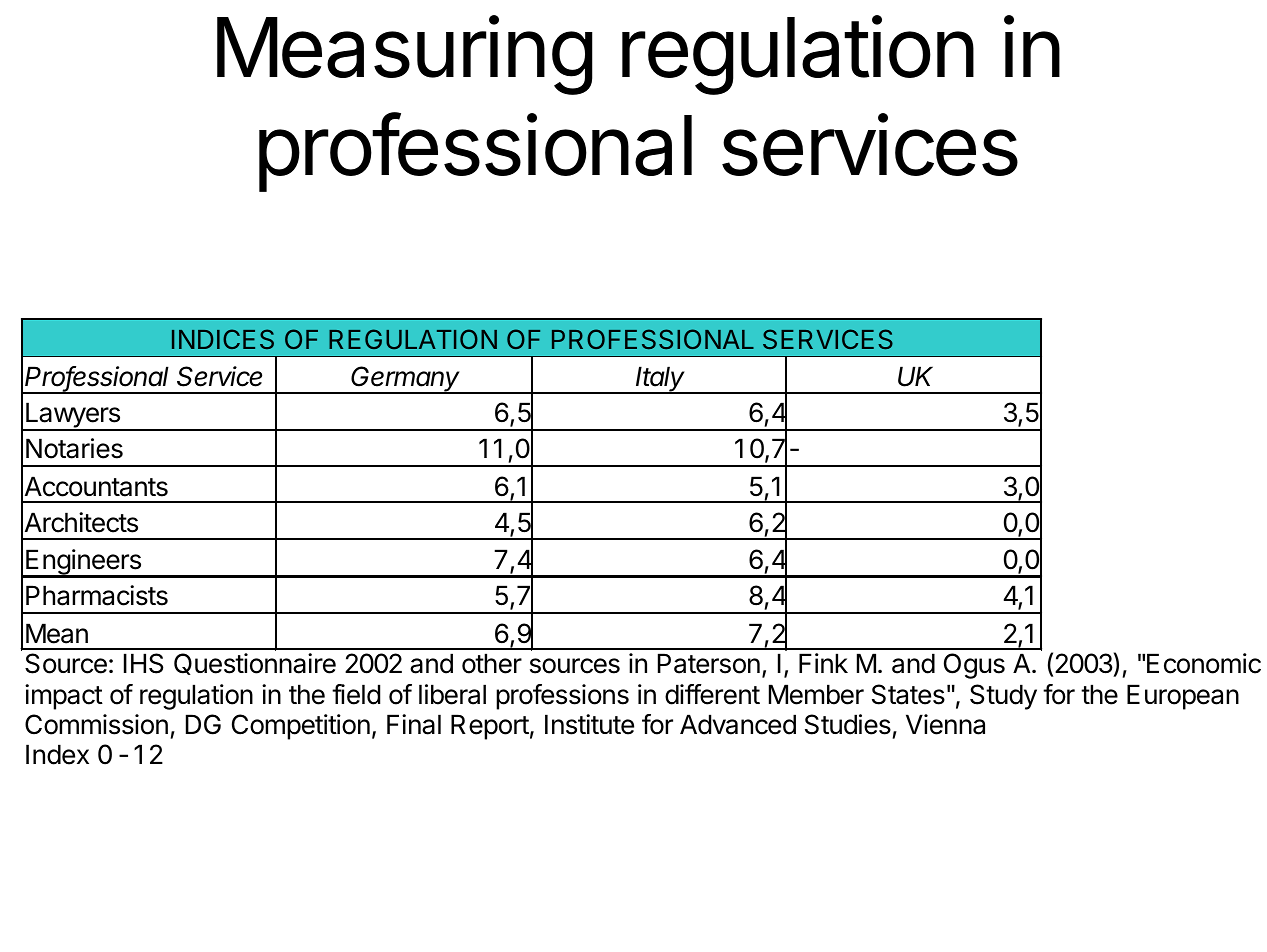 This screenshot has width=1267, height=952. What do you see at coordinates (57, 633) in the screenshot?
I see `Mean` at bounding box center [57, 633].
